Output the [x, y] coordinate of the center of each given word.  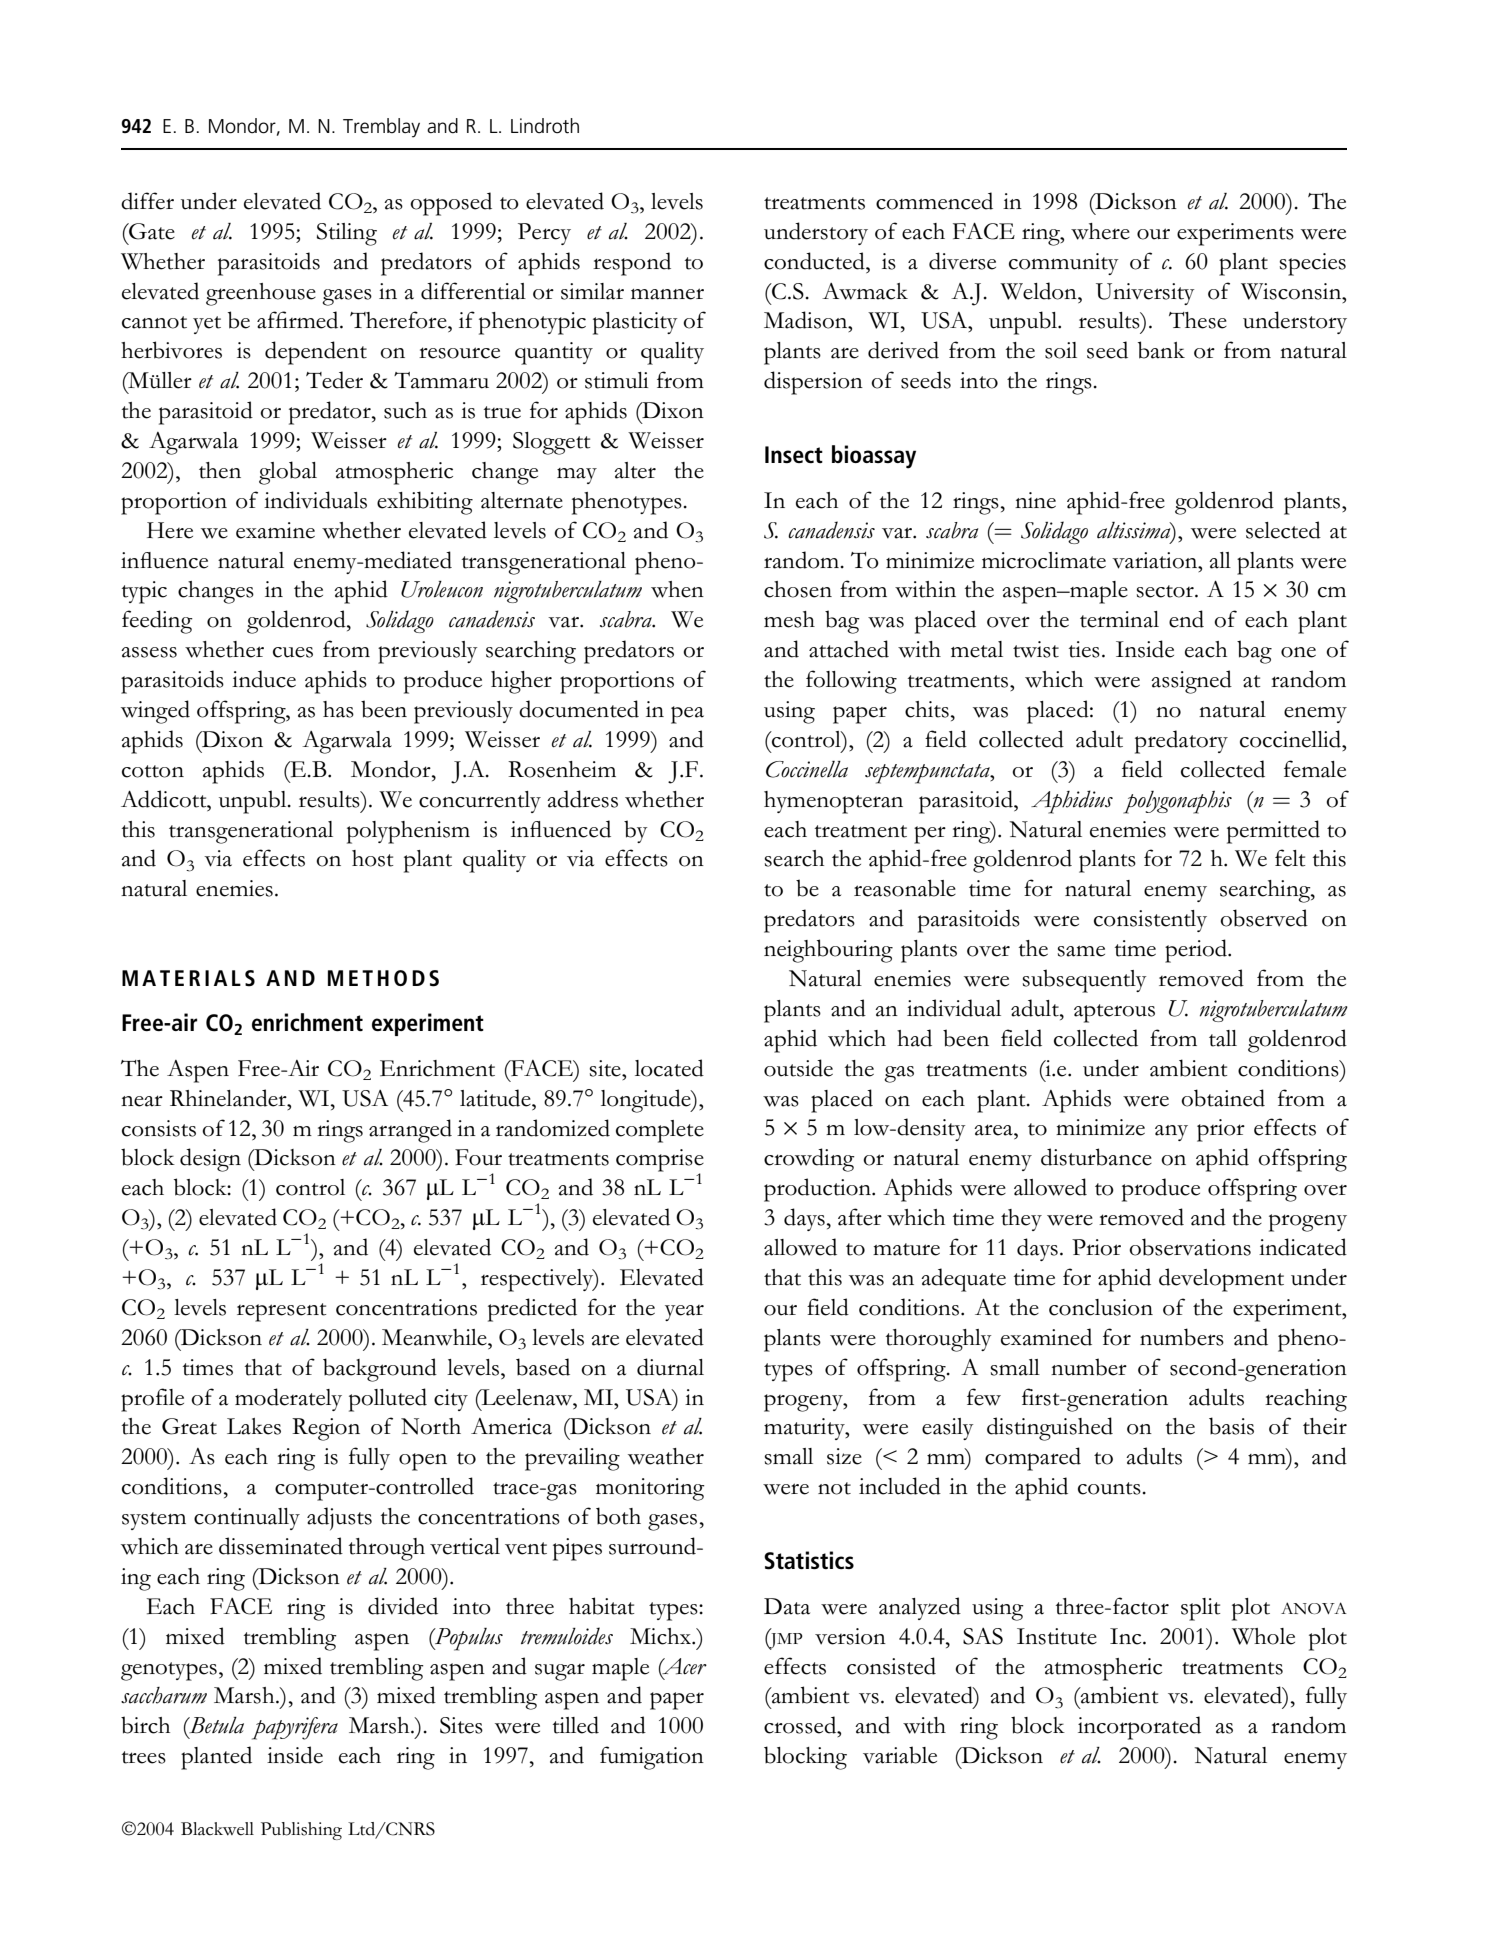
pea [687, 715]
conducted [815, 261]
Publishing [301, 1831]
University [1145, 294]
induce [264, 679]
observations [1190, 1247]
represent [281, 1312]
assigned [1191, 682]
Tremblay [381, 128]
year [684, 1313]
